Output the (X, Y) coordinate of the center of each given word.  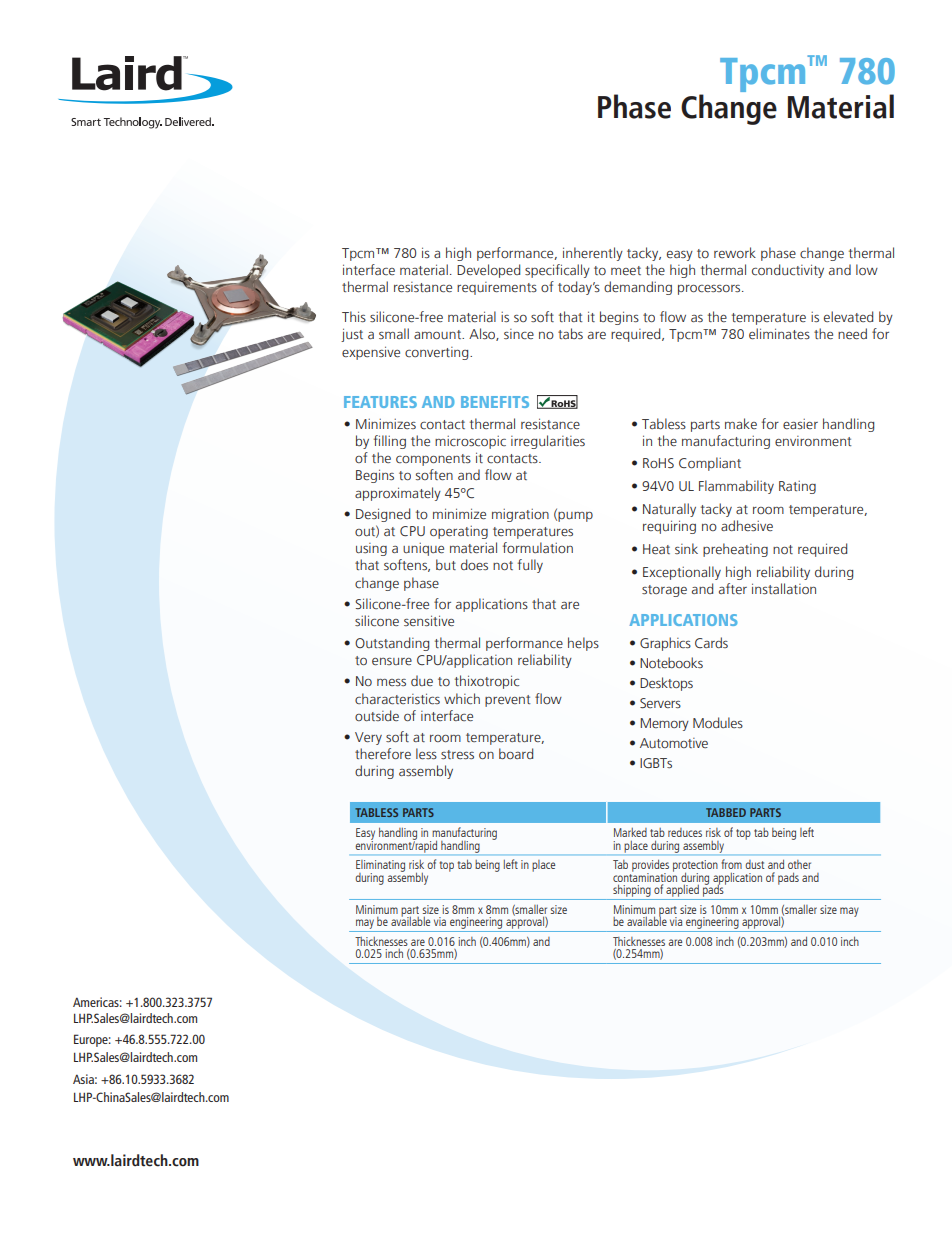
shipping (632, 892)
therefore (383, 753)
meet (626, 270)
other (799, 864)
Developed (488, 271)
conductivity (788, 271)
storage (664, 591)
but (446, 564)
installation (784, 588)
